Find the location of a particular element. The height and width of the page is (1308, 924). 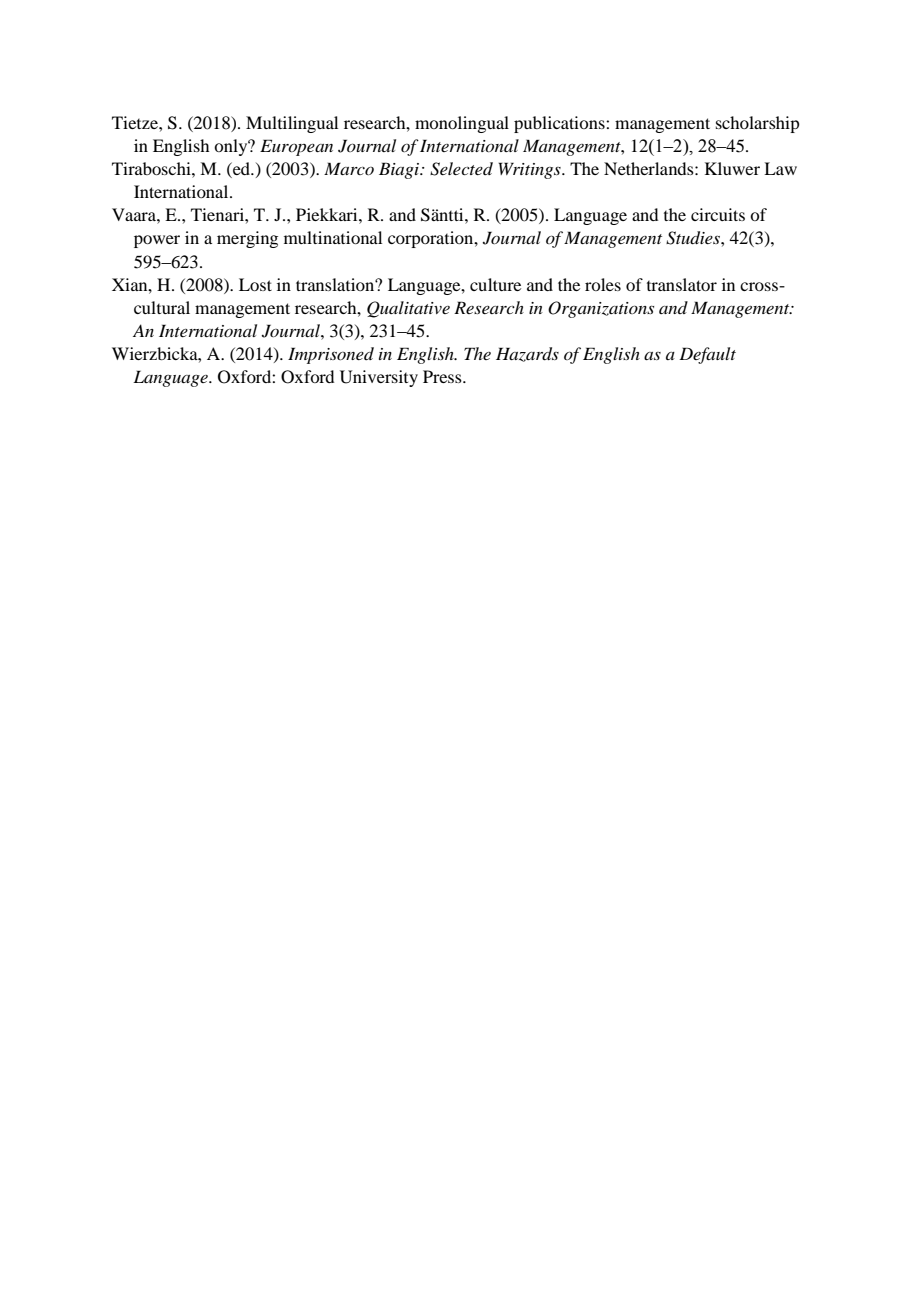

Organizations is located at coordinates (601, 309).
